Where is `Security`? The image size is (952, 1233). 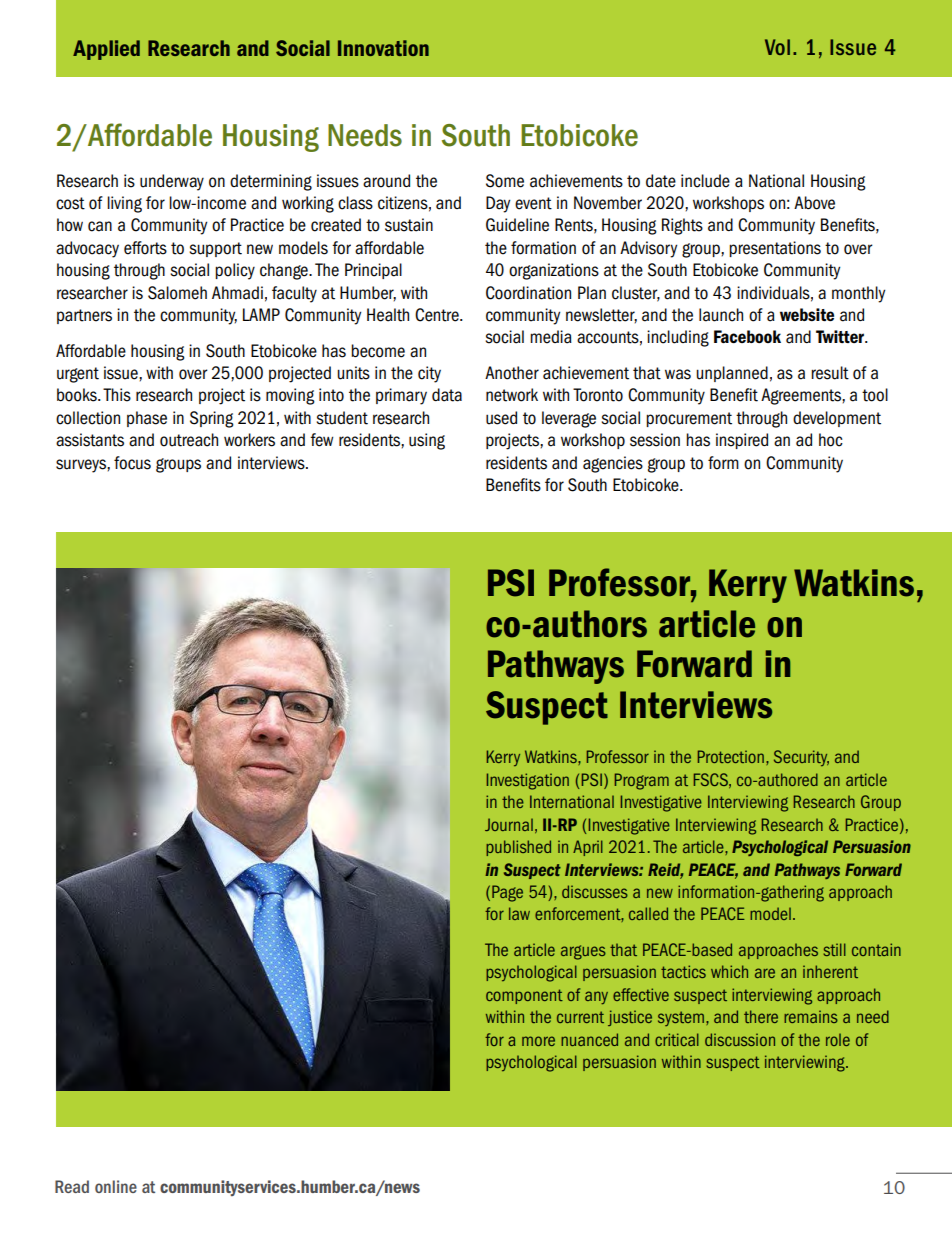
Security is located at coordinates (801, 758).
